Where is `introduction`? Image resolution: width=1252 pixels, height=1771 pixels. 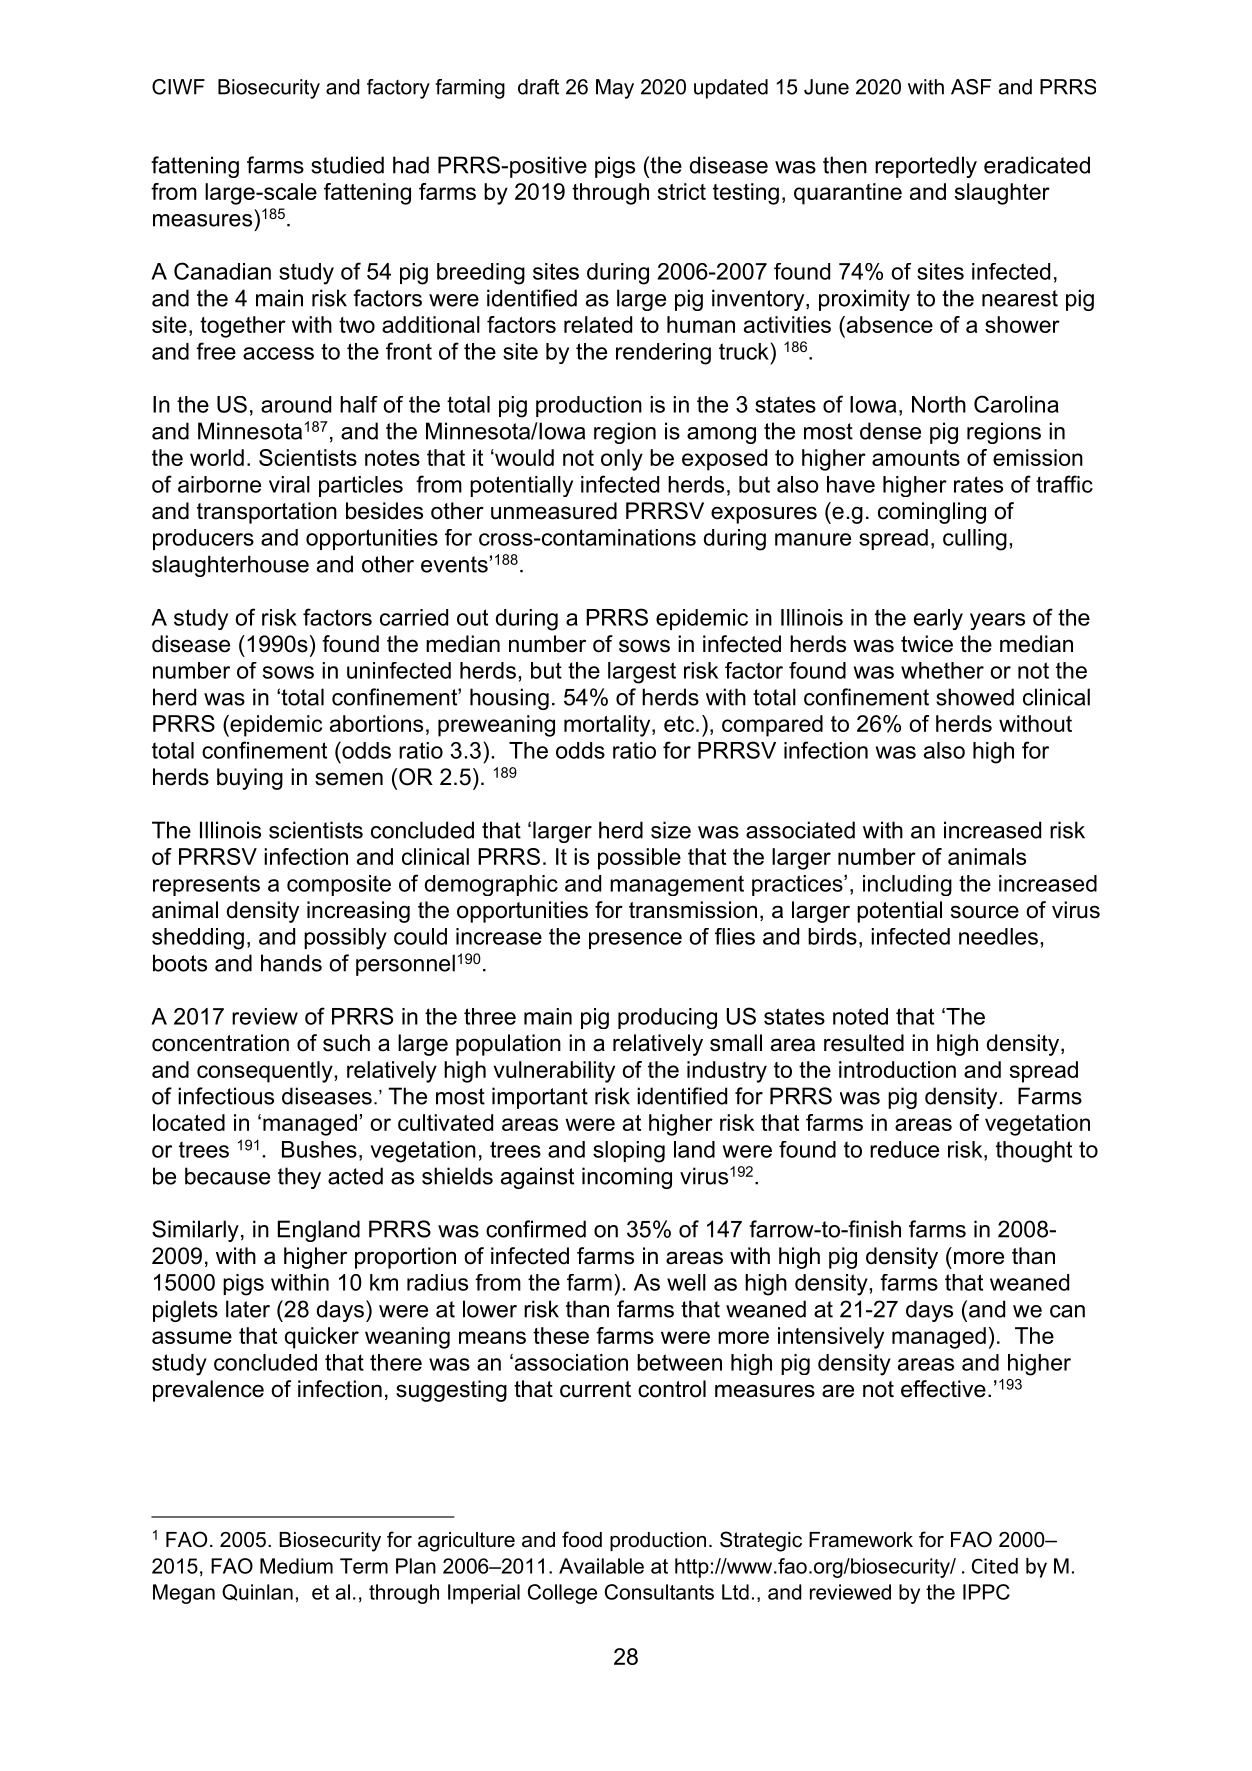
introduction is located at coordinates (897, 1069).
